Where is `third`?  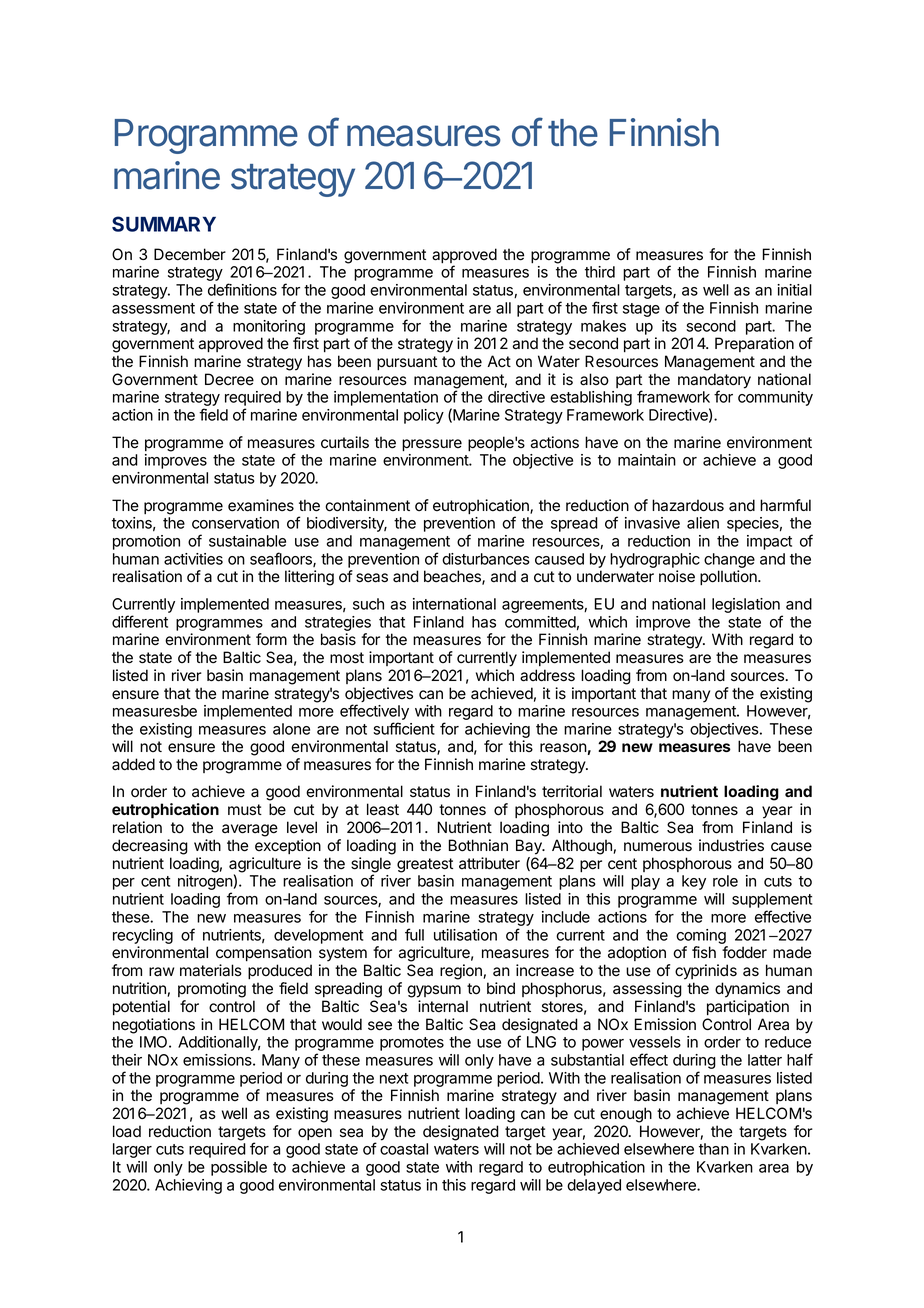
third is located at coordinates (600, 272).
